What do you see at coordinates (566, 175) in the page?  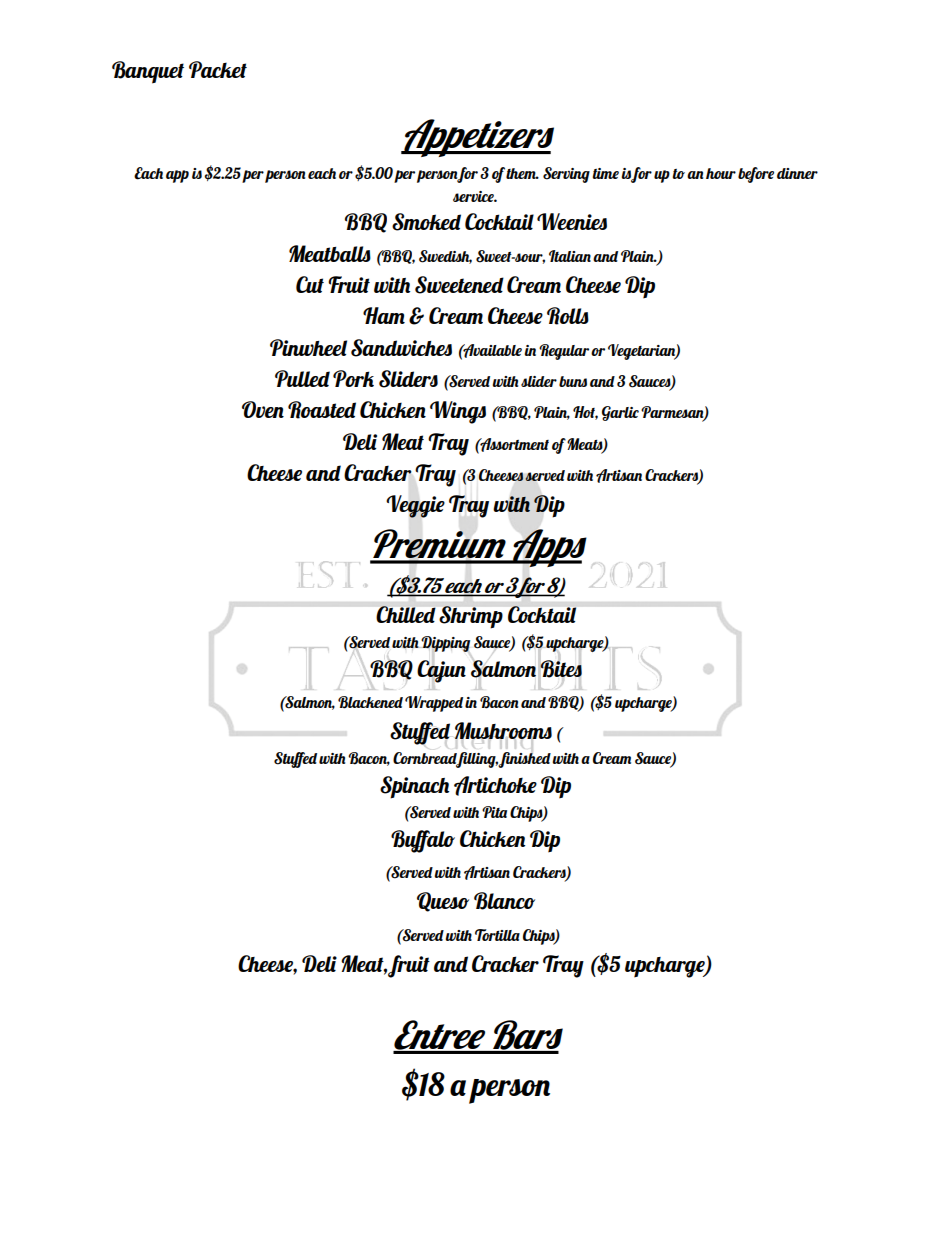 I see `Serving` at bounding box center [566, 175].
